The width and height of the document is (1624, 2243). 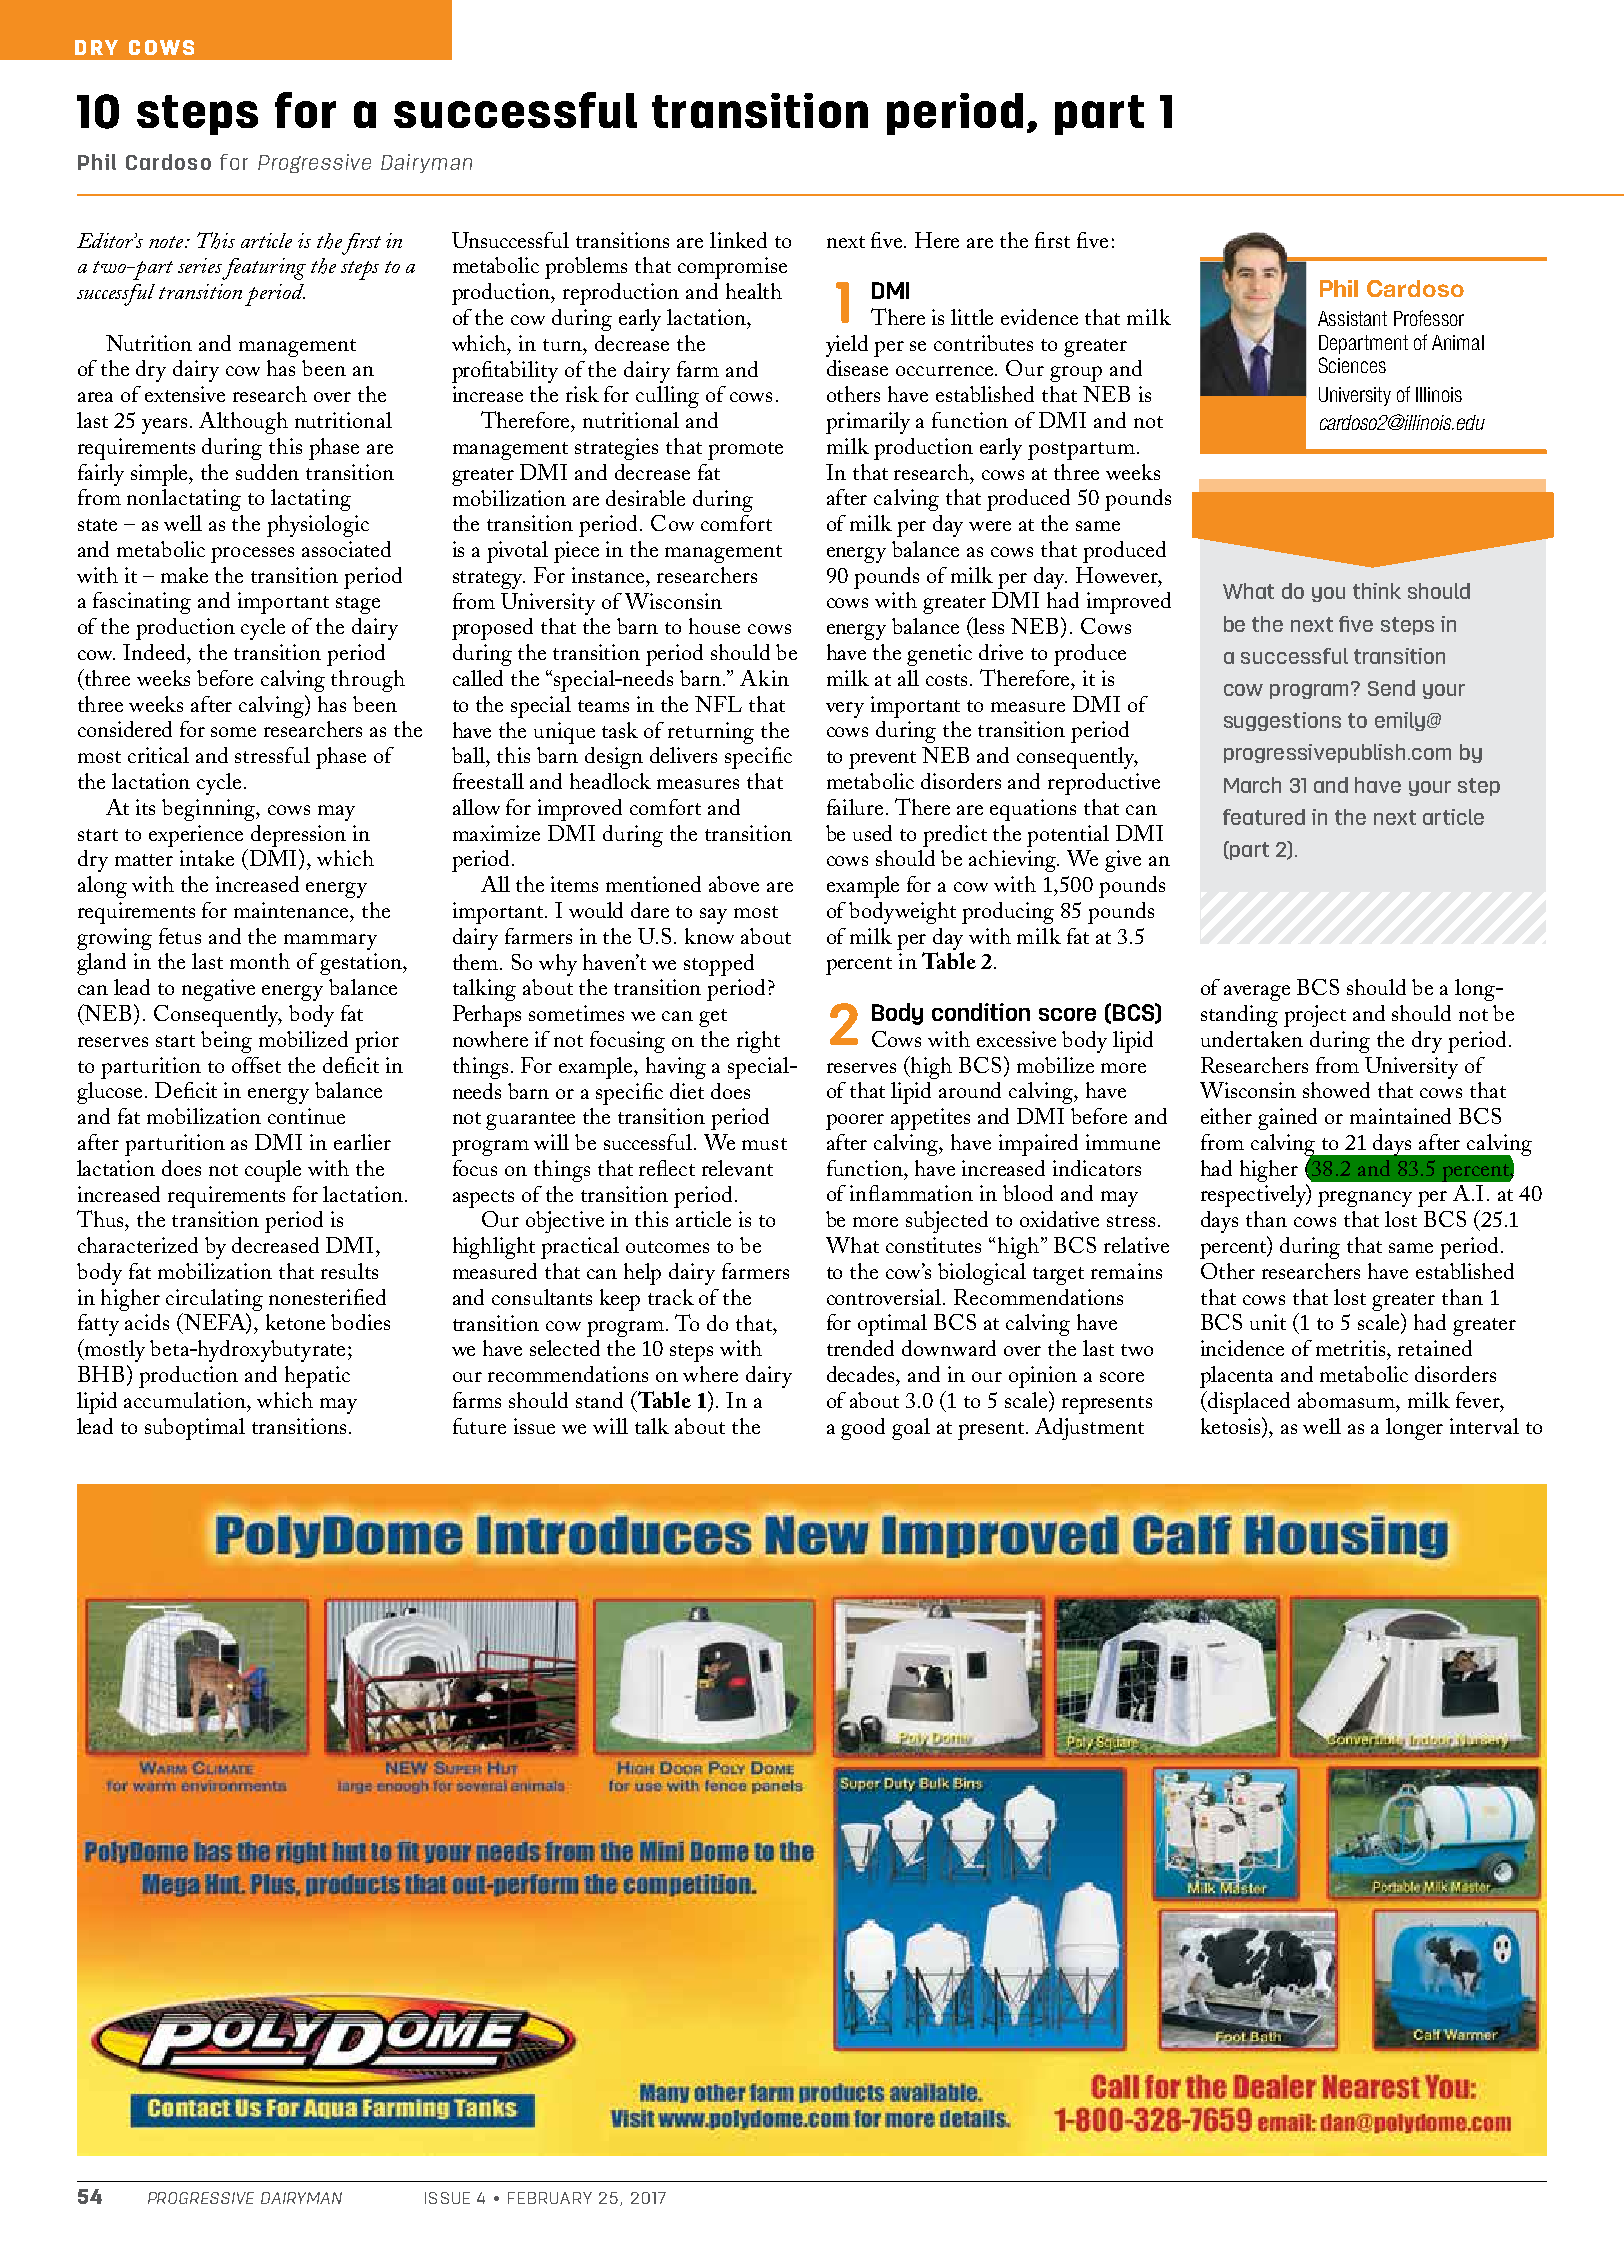 What do you see at coordinates (550, 2198) in the document?
I see `February` at bounding box center [550, 2198].
